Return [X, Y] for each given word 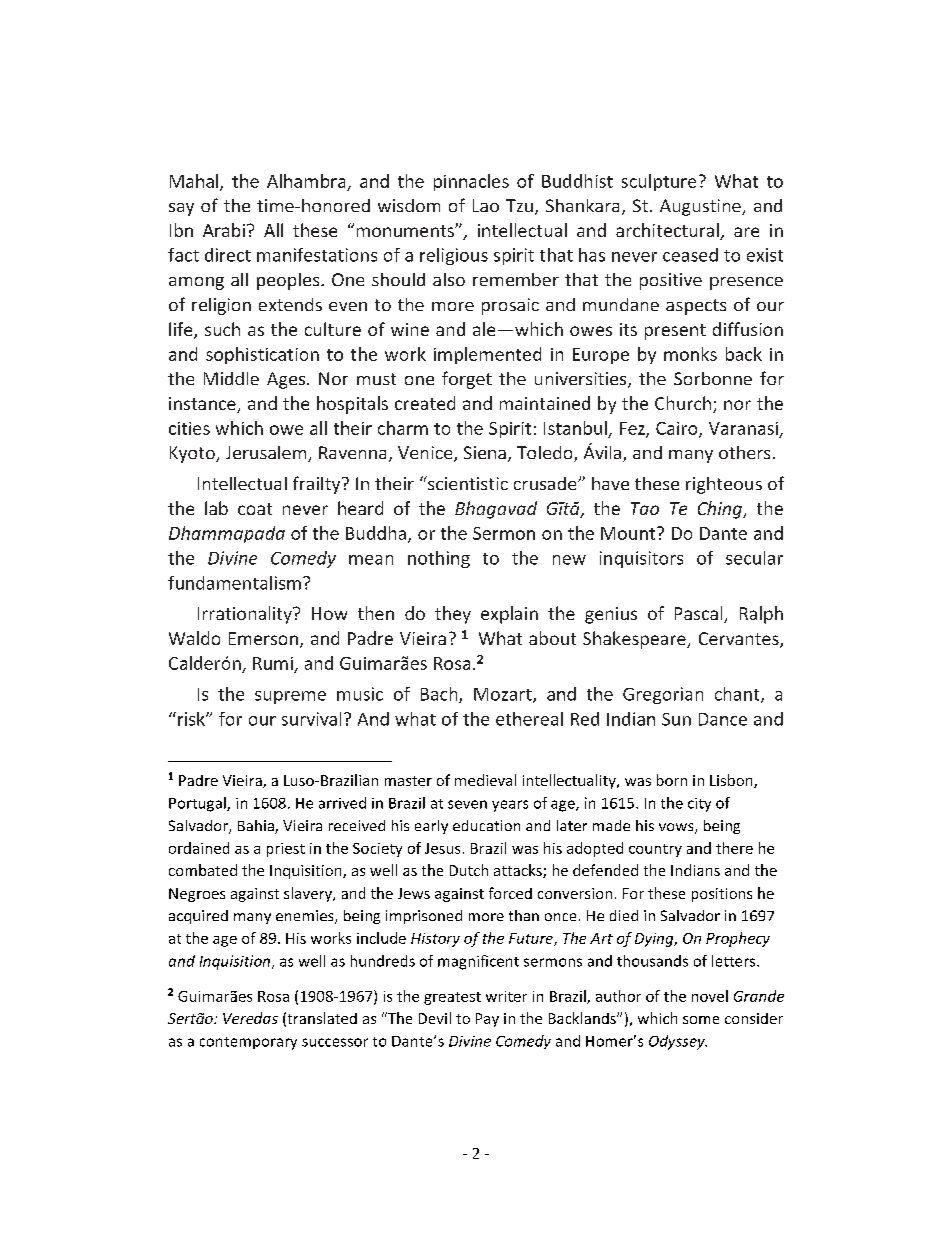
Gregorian [663, 695]
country [655, 850]
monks [690, 354]
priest [286, 850]
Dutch [469, 870]
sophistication [262, 355]
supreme [290, 697]
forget [467, 380]
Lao [486, 205]
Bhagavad [496, 510]
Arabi [224, 230]
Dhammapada [227, 534]
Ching [721, 510]
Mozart [504, 695]
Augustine [701, 207]
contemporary [248, 1043]
